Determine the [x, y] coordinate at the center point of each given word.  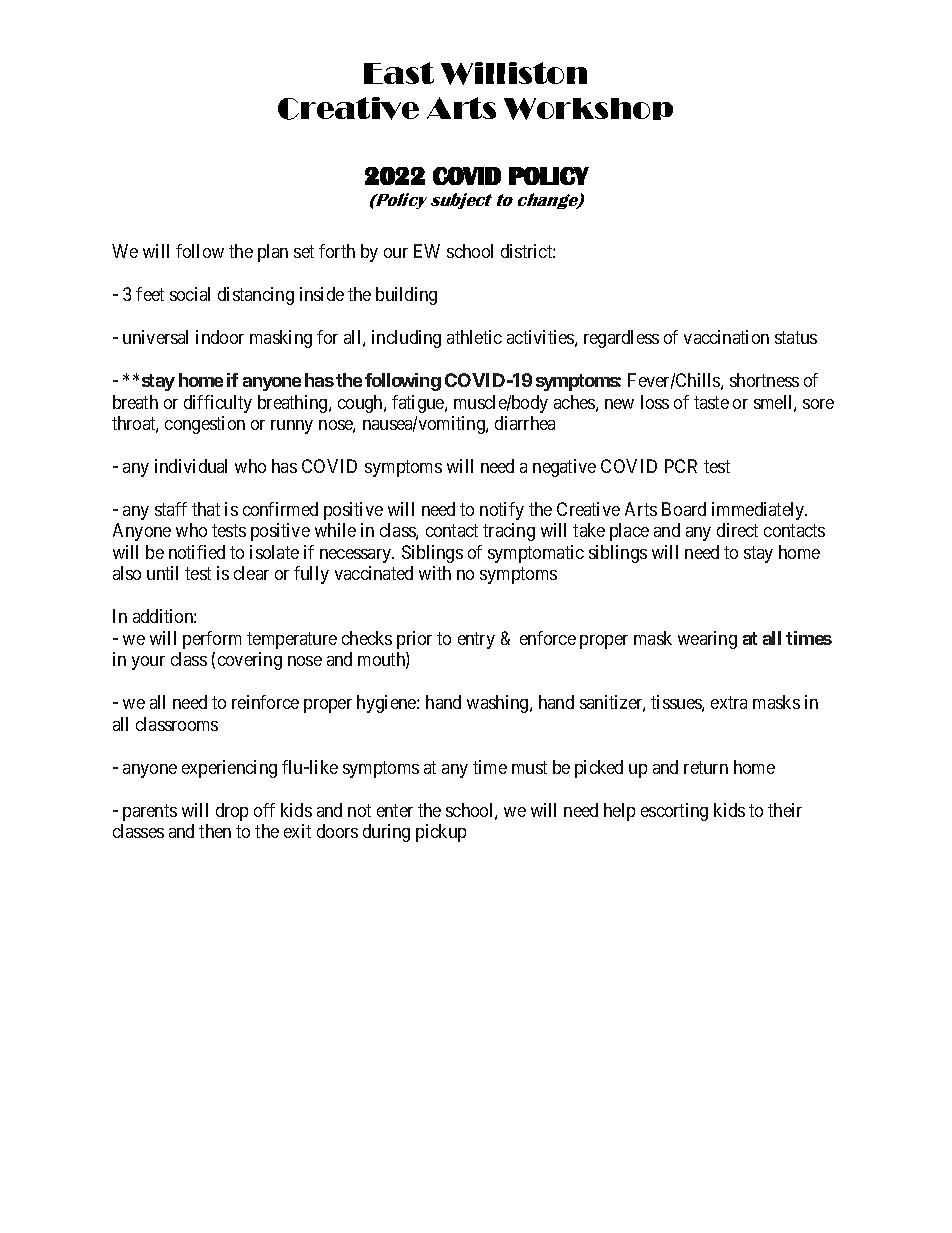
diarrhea [525, 423]
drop [232, 812]
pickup [441, 833]
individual [191, 466]
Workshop [588, 109]
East [399, 73]
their [785, 810]
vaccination [726, 337]
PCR [681, 466]
